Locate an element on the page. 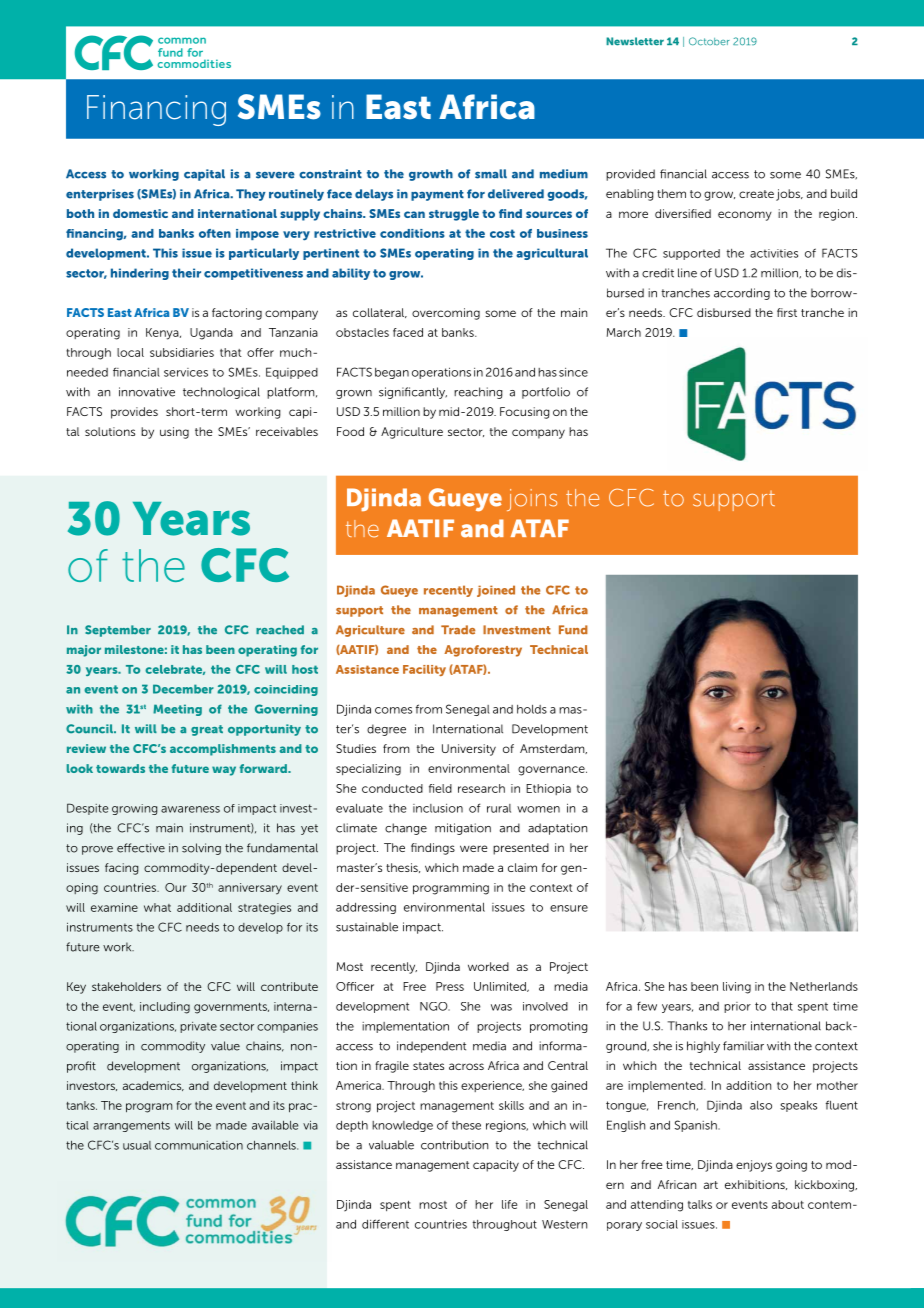 The width and height of the page is (924, 1308). October is located at coordinates (709, 41).
